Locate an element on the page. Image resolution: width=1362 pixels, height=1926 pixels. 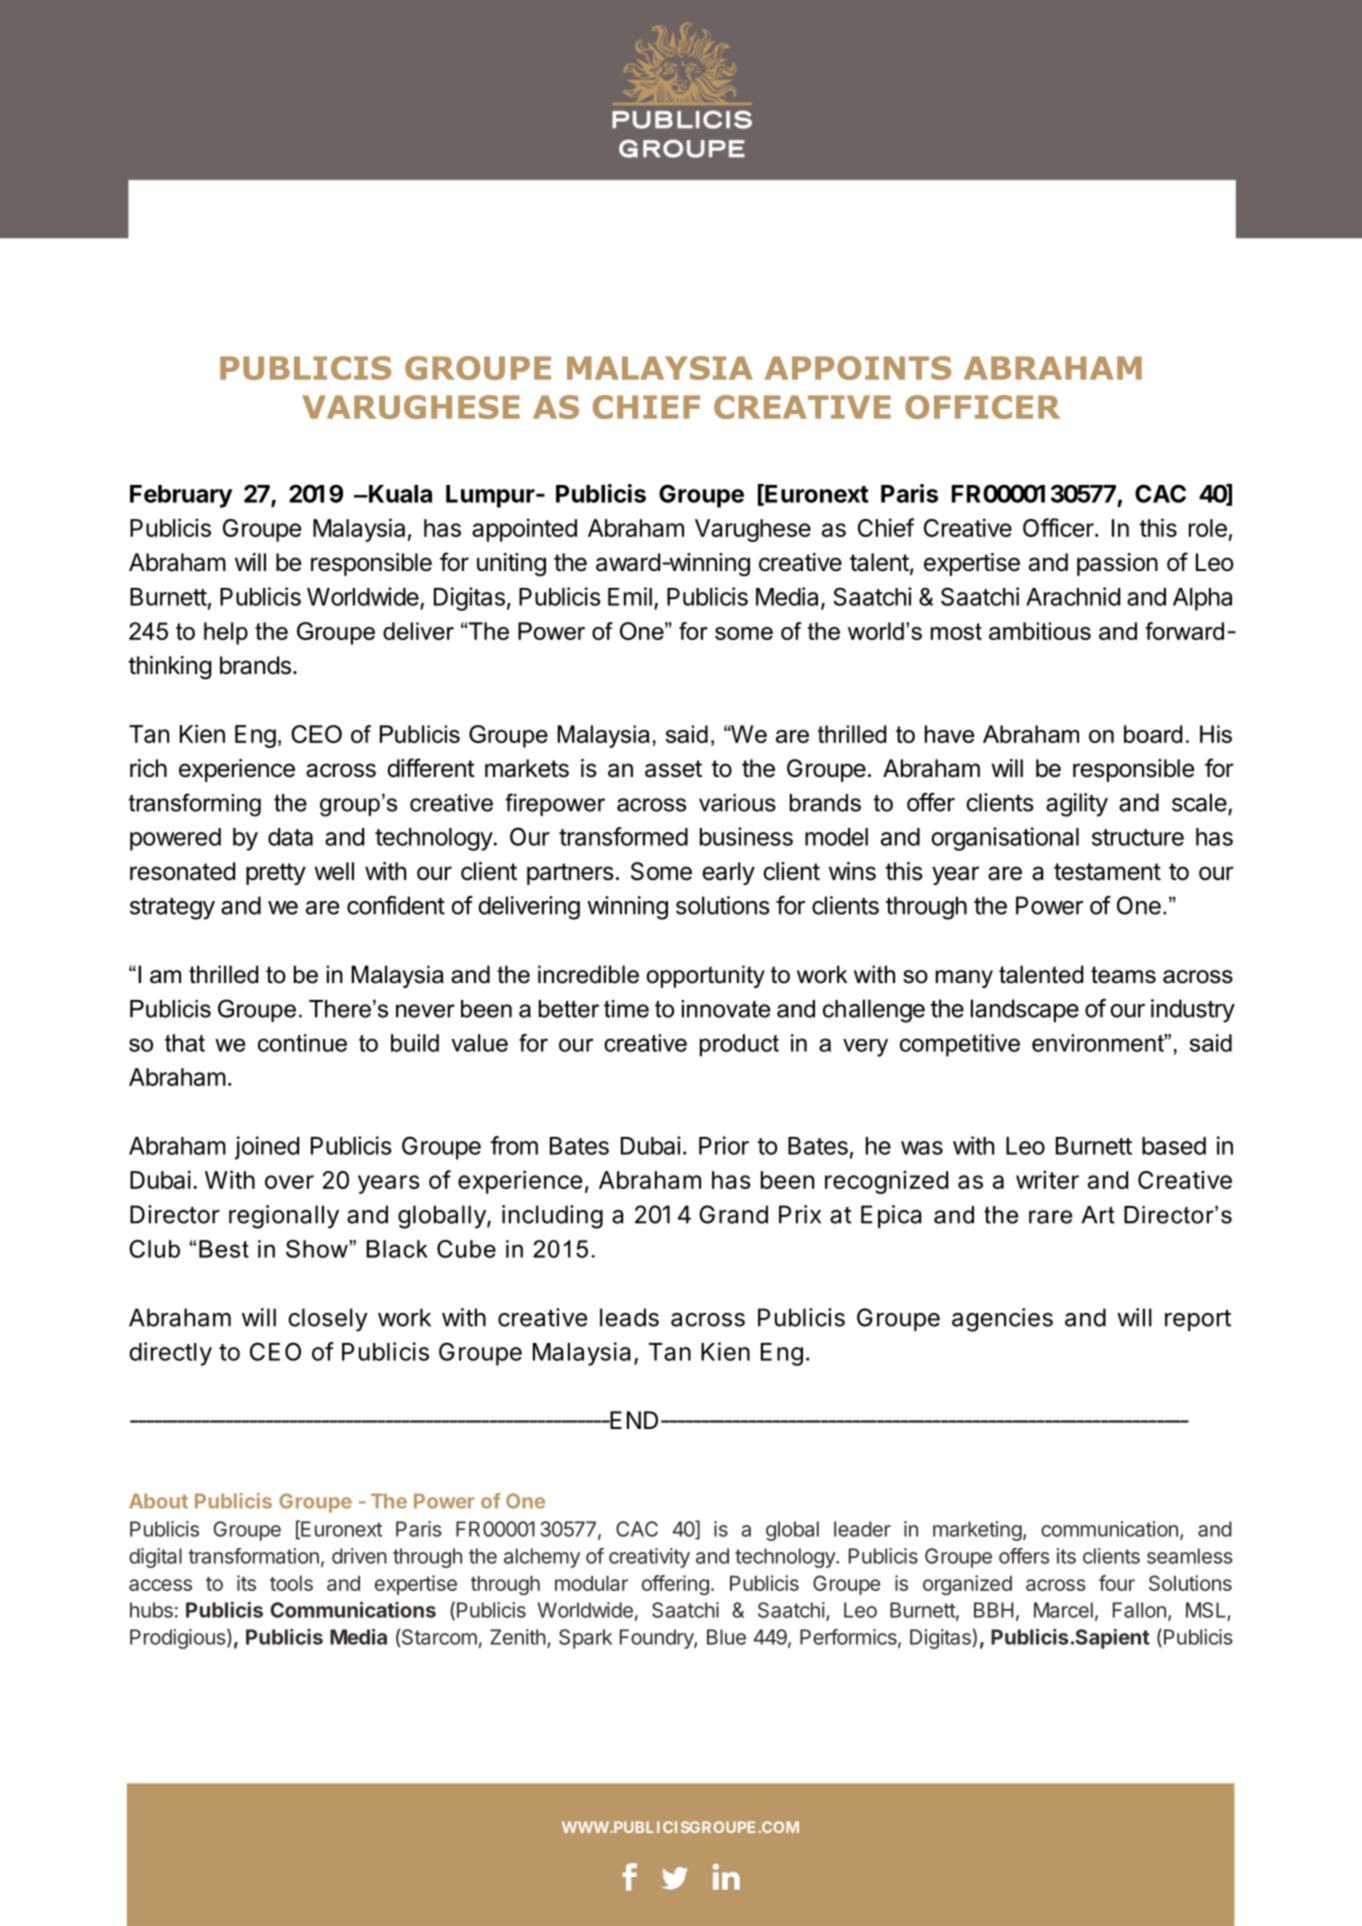
tools is located at coordinates (291, 1583).
